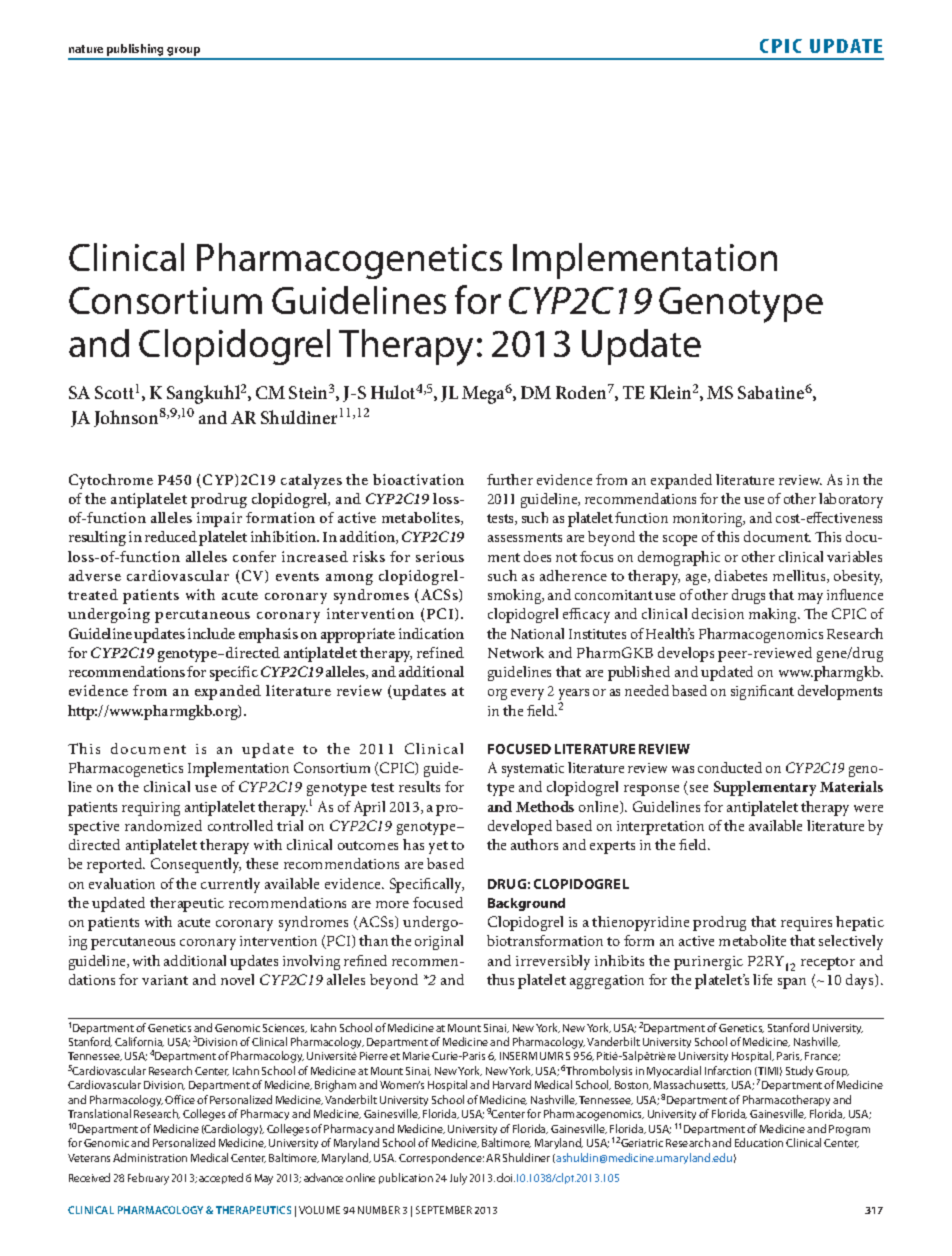 The image size is (952, 1256). I want to click on conducted, so click(730, 767).
